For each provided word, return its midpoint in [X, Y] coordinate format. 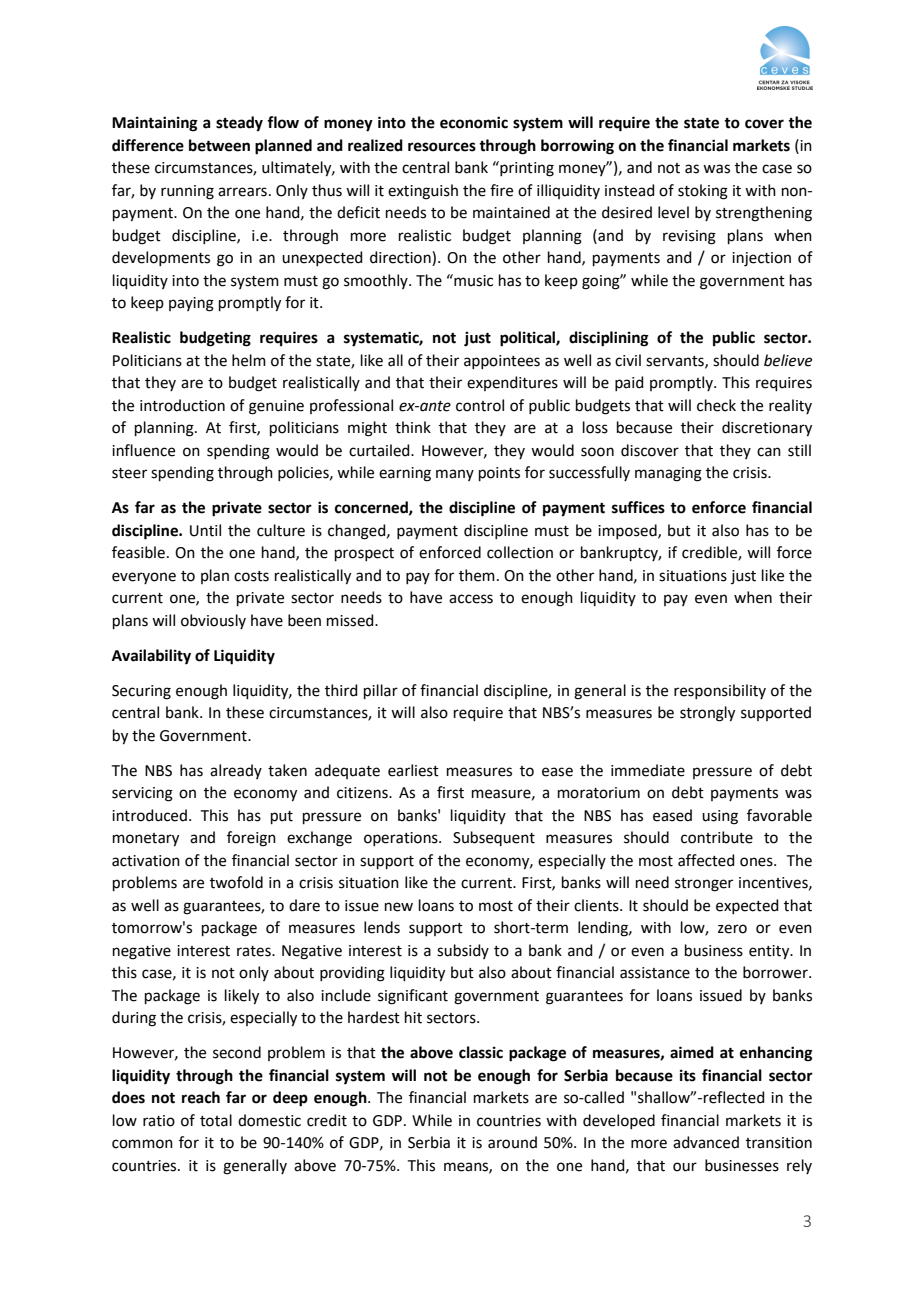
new [399, 907]
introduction [182, 405]
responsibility [720, 691]
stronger [704, 885]
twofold [236, 882]
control [480, 405]
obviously [213, 621]
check [716, 405]
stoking [703, 192]
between [219, 145]
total [216, 1120]
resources [442, 147]
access [471, 599]
